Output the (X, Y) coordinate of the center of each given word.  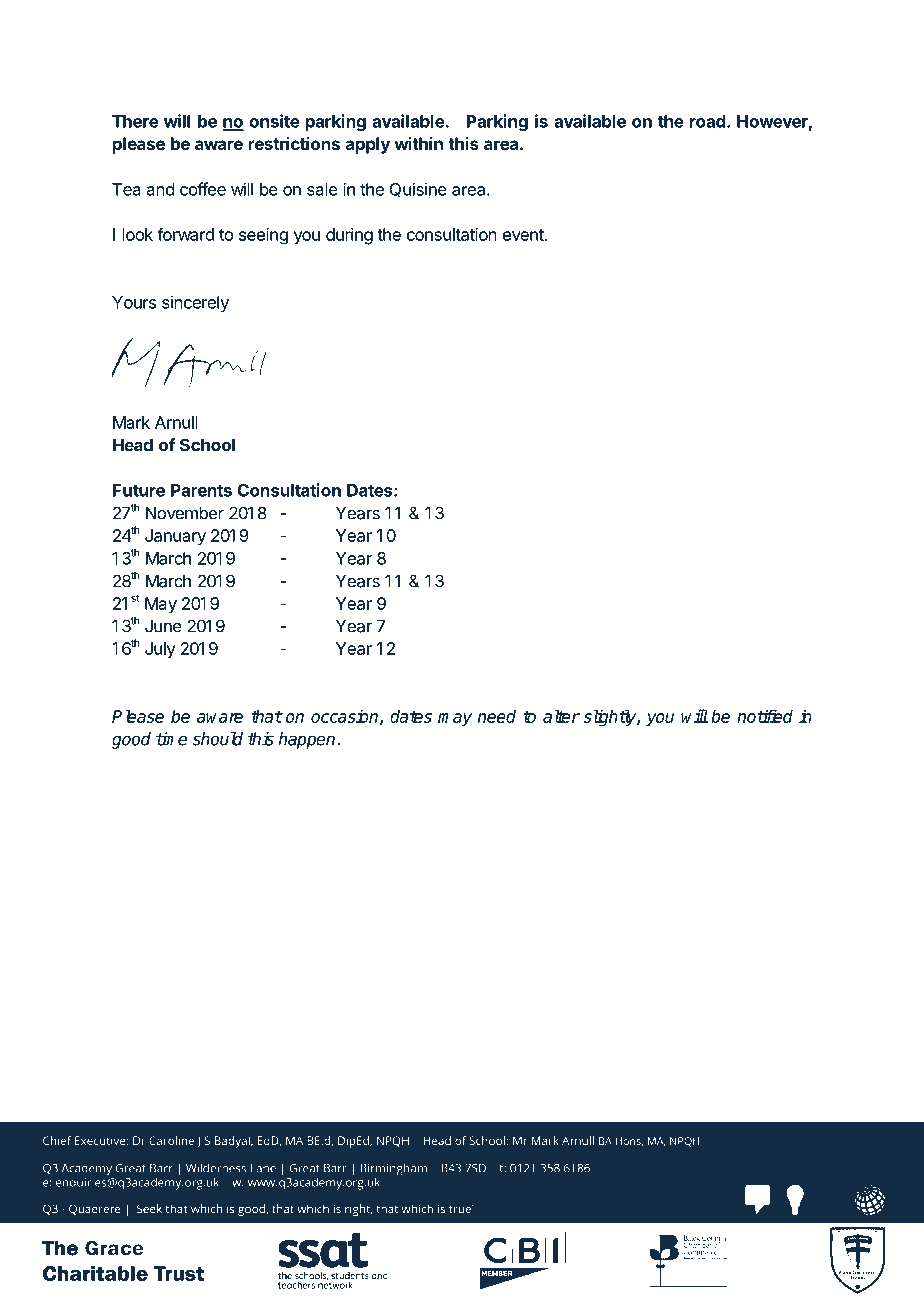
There (135, 121)
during (349, 236)
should (218, 739)
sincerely (195, 303)
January (175, 537)
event (524, 235)
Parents (201, 490)
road (708, 121)
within (418, 143)
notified (765, 716)
